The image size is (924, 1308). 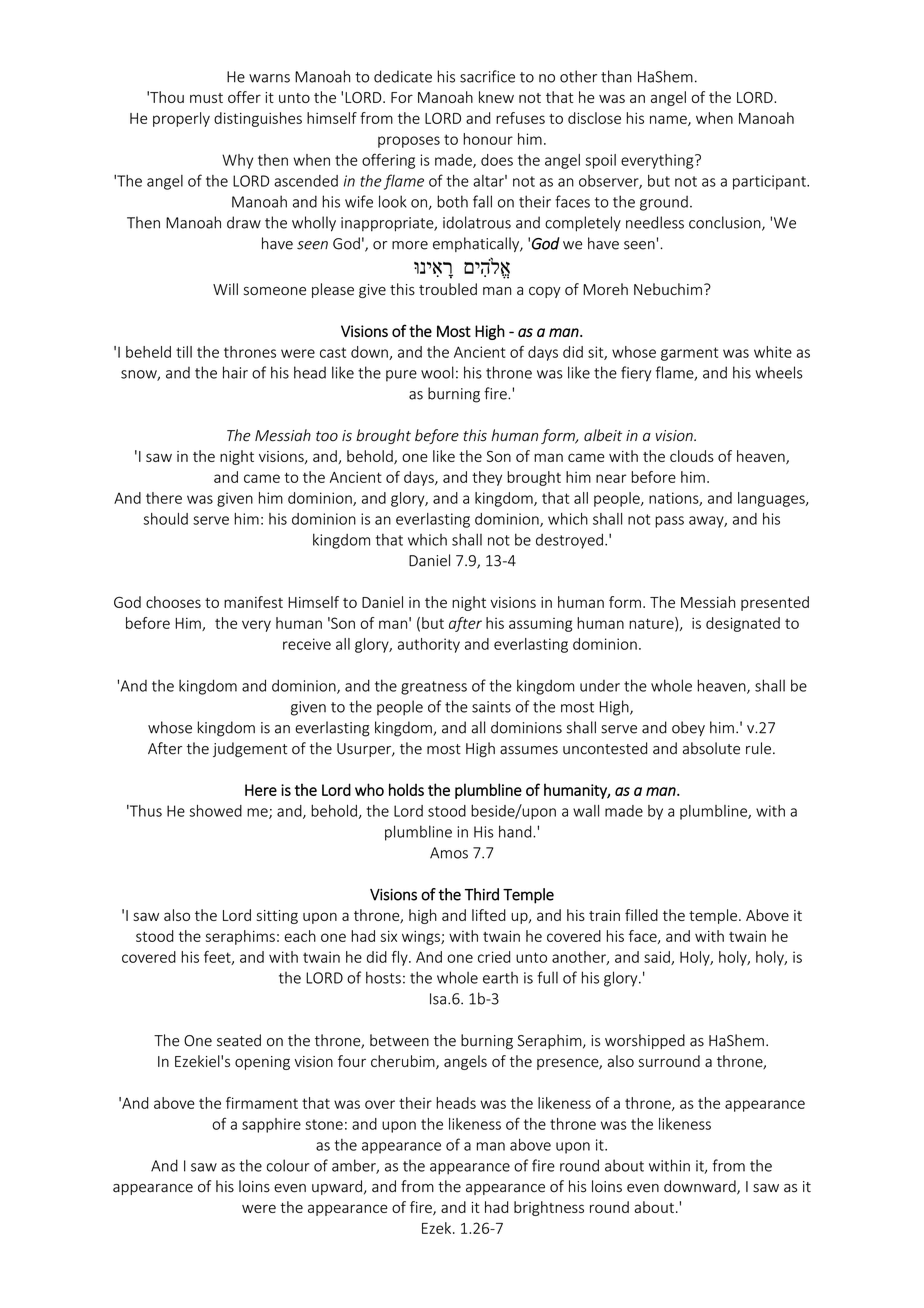 What do you see at coordinates (549, 1208) in the page?
I see `brightness` at bounding box center [549, 1208].
